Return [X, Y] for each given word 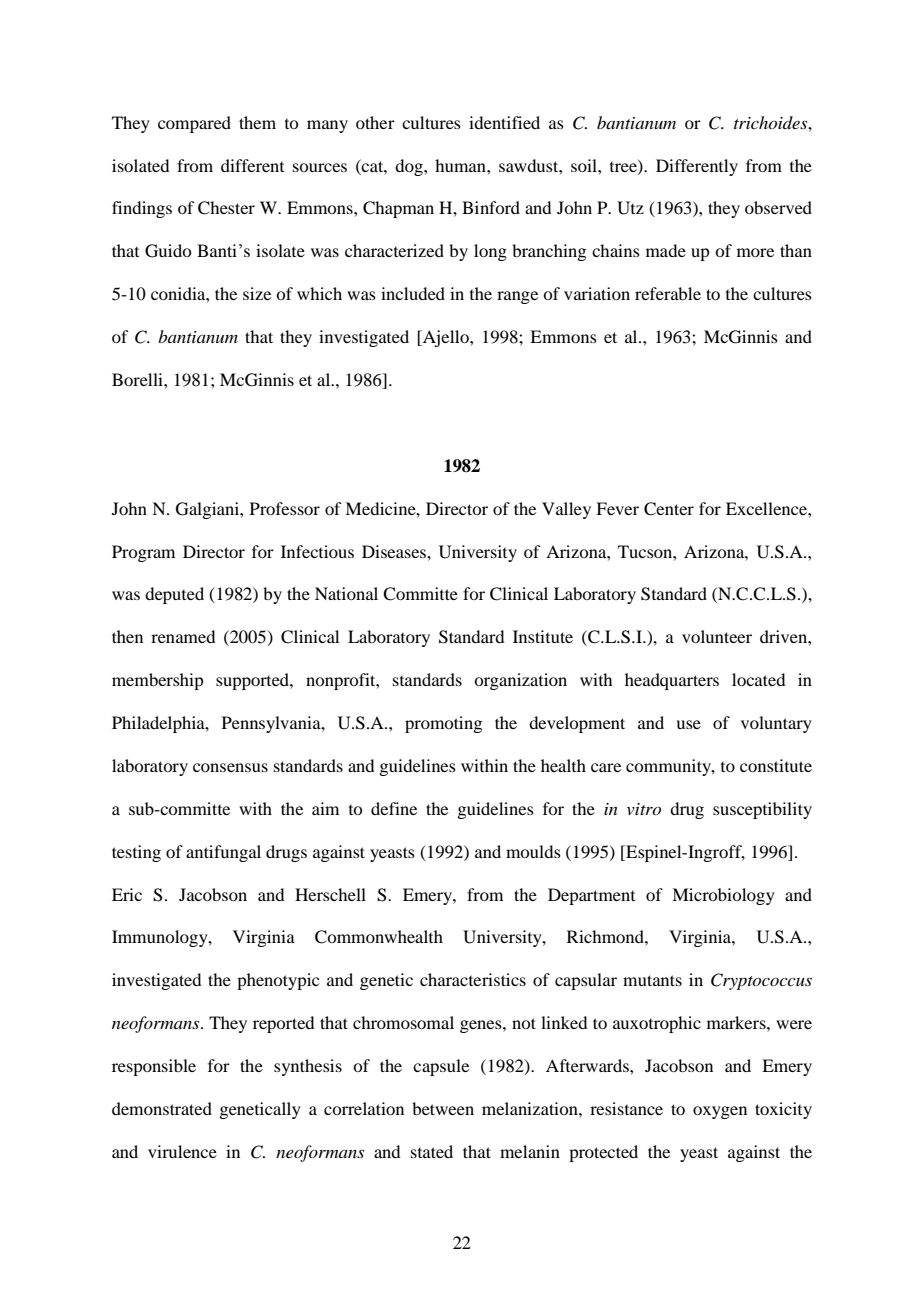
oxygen [720, 1112]
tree [624, 167]
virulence [182, 1151]
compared [194, 124]
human [461, 165]
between [443, 1108]
